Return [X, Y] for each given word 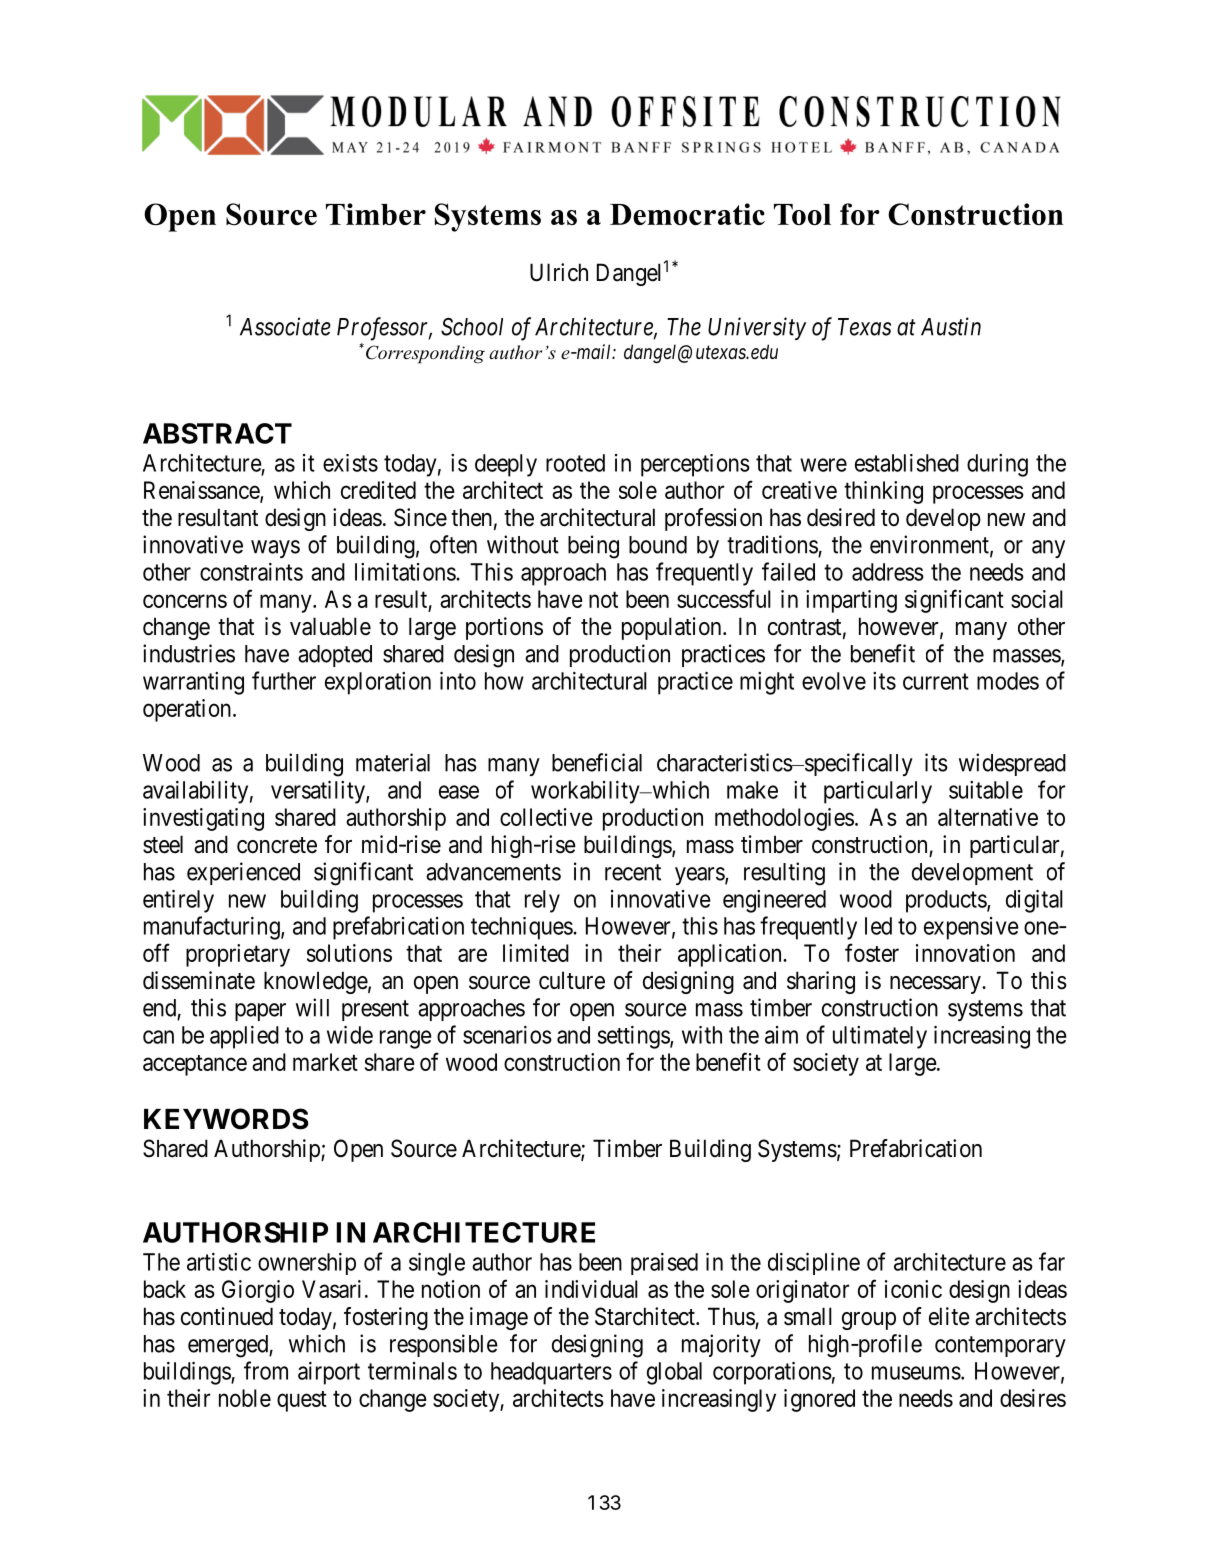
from [266, 1370]
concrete [277, 845]
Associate [285, 326]
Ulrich [559, 272]
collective [546, 817]
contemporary [1000, 1346]
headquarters [551, 1373]
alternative [988, 817]
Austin [951, 326]
